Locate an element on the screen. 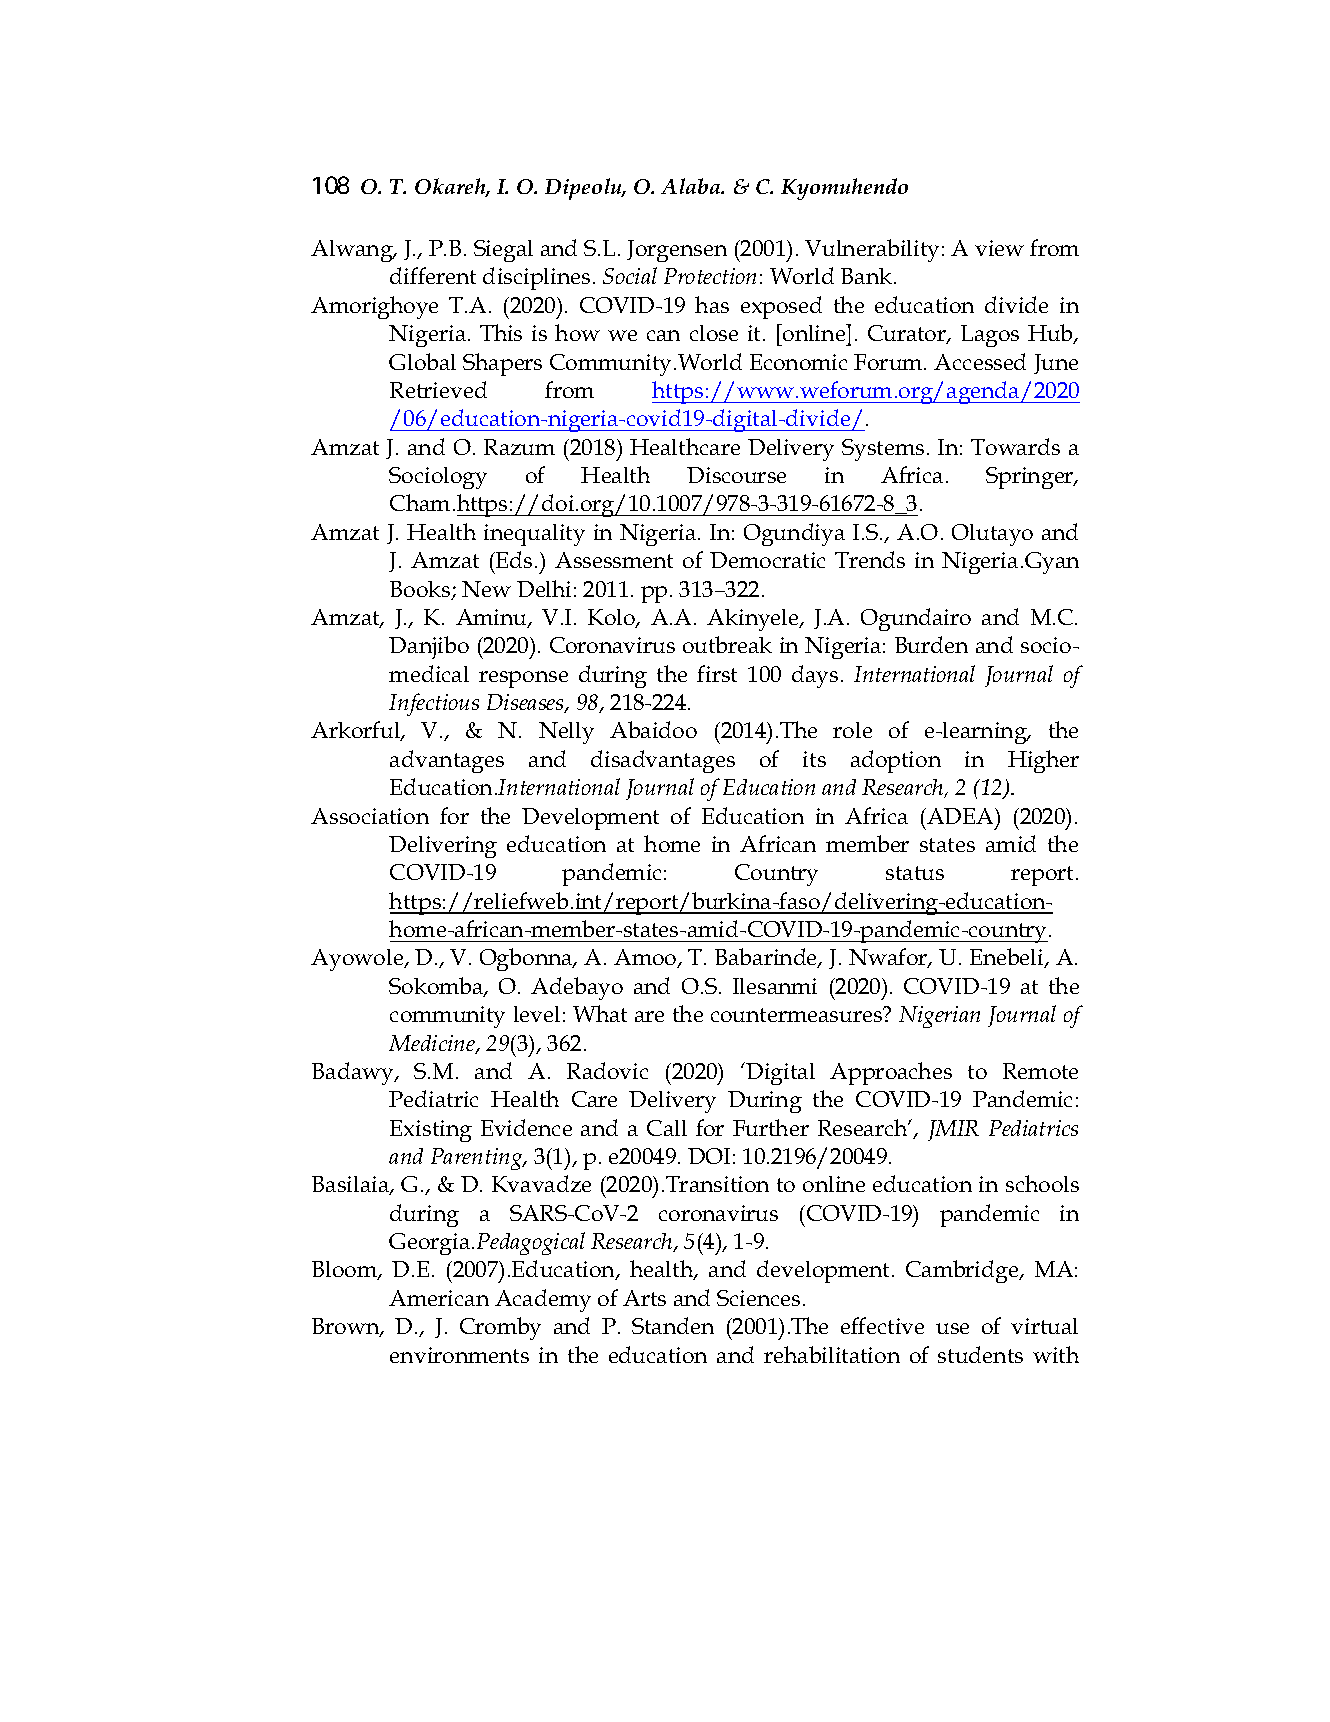 The image size is (1330, 1722). Arts is located at coordinates (644, 1298).
